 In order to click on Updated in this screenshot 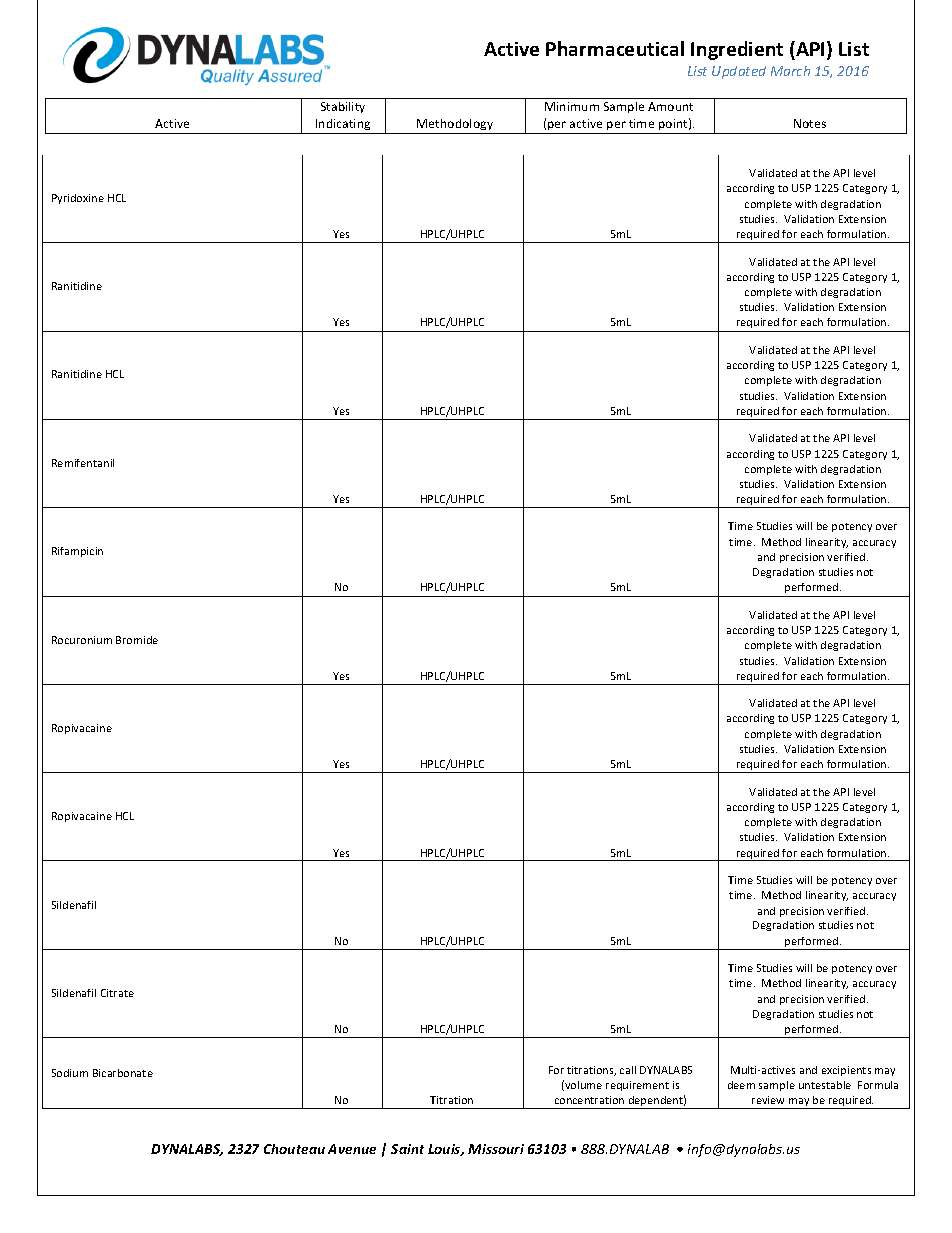, I will do `click(739, 72)`.
